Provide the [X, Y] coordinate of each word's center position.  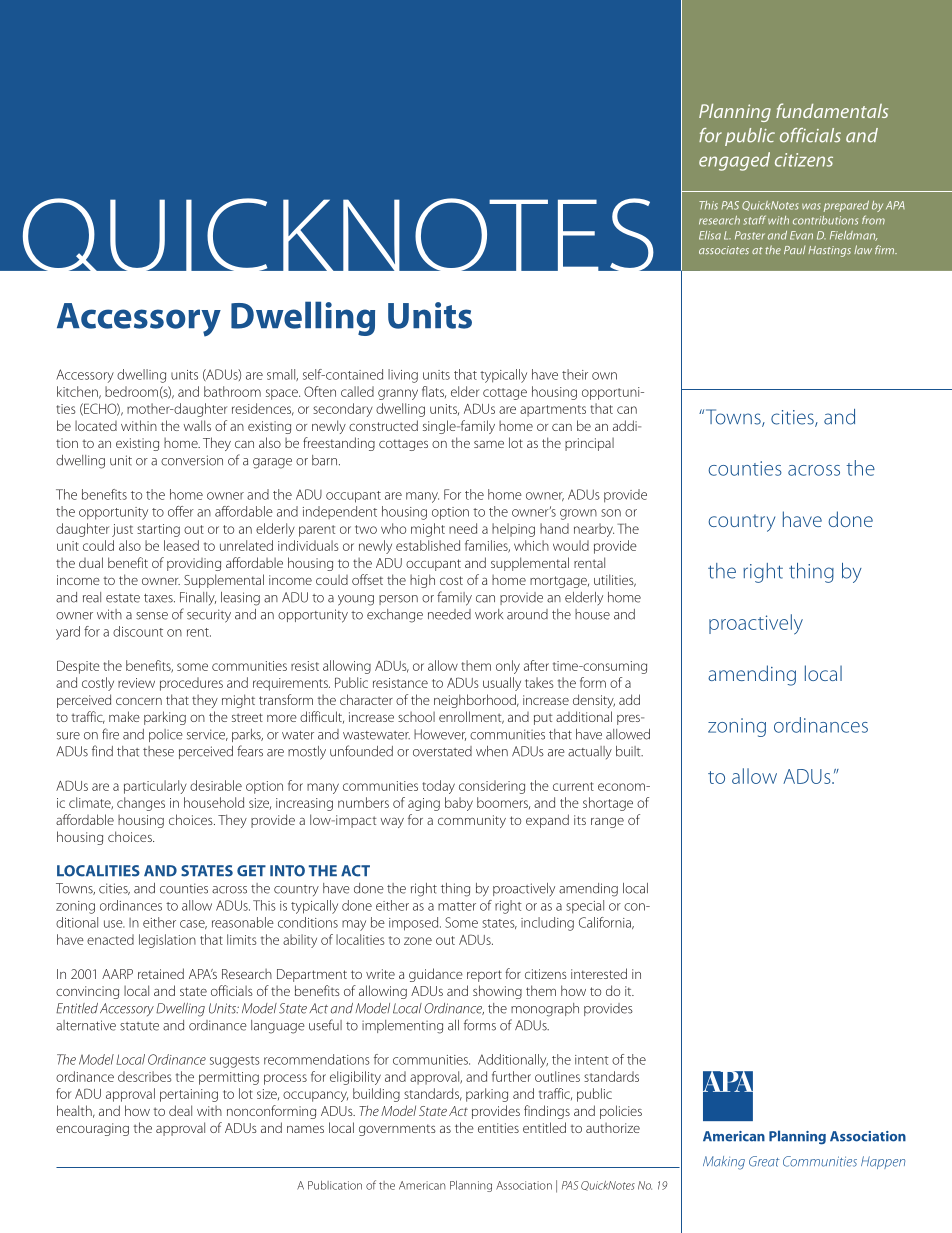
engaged [734, 161]
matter [457, 906]
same [489, 444]
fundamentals [832, 110]
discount [138, 631]
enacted [110, 939]
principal [589, 444]
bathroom [232, 391]
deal [180, 1110]
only [508, 667]
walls [197, 425]
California [606, 923]
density [594, 701]
